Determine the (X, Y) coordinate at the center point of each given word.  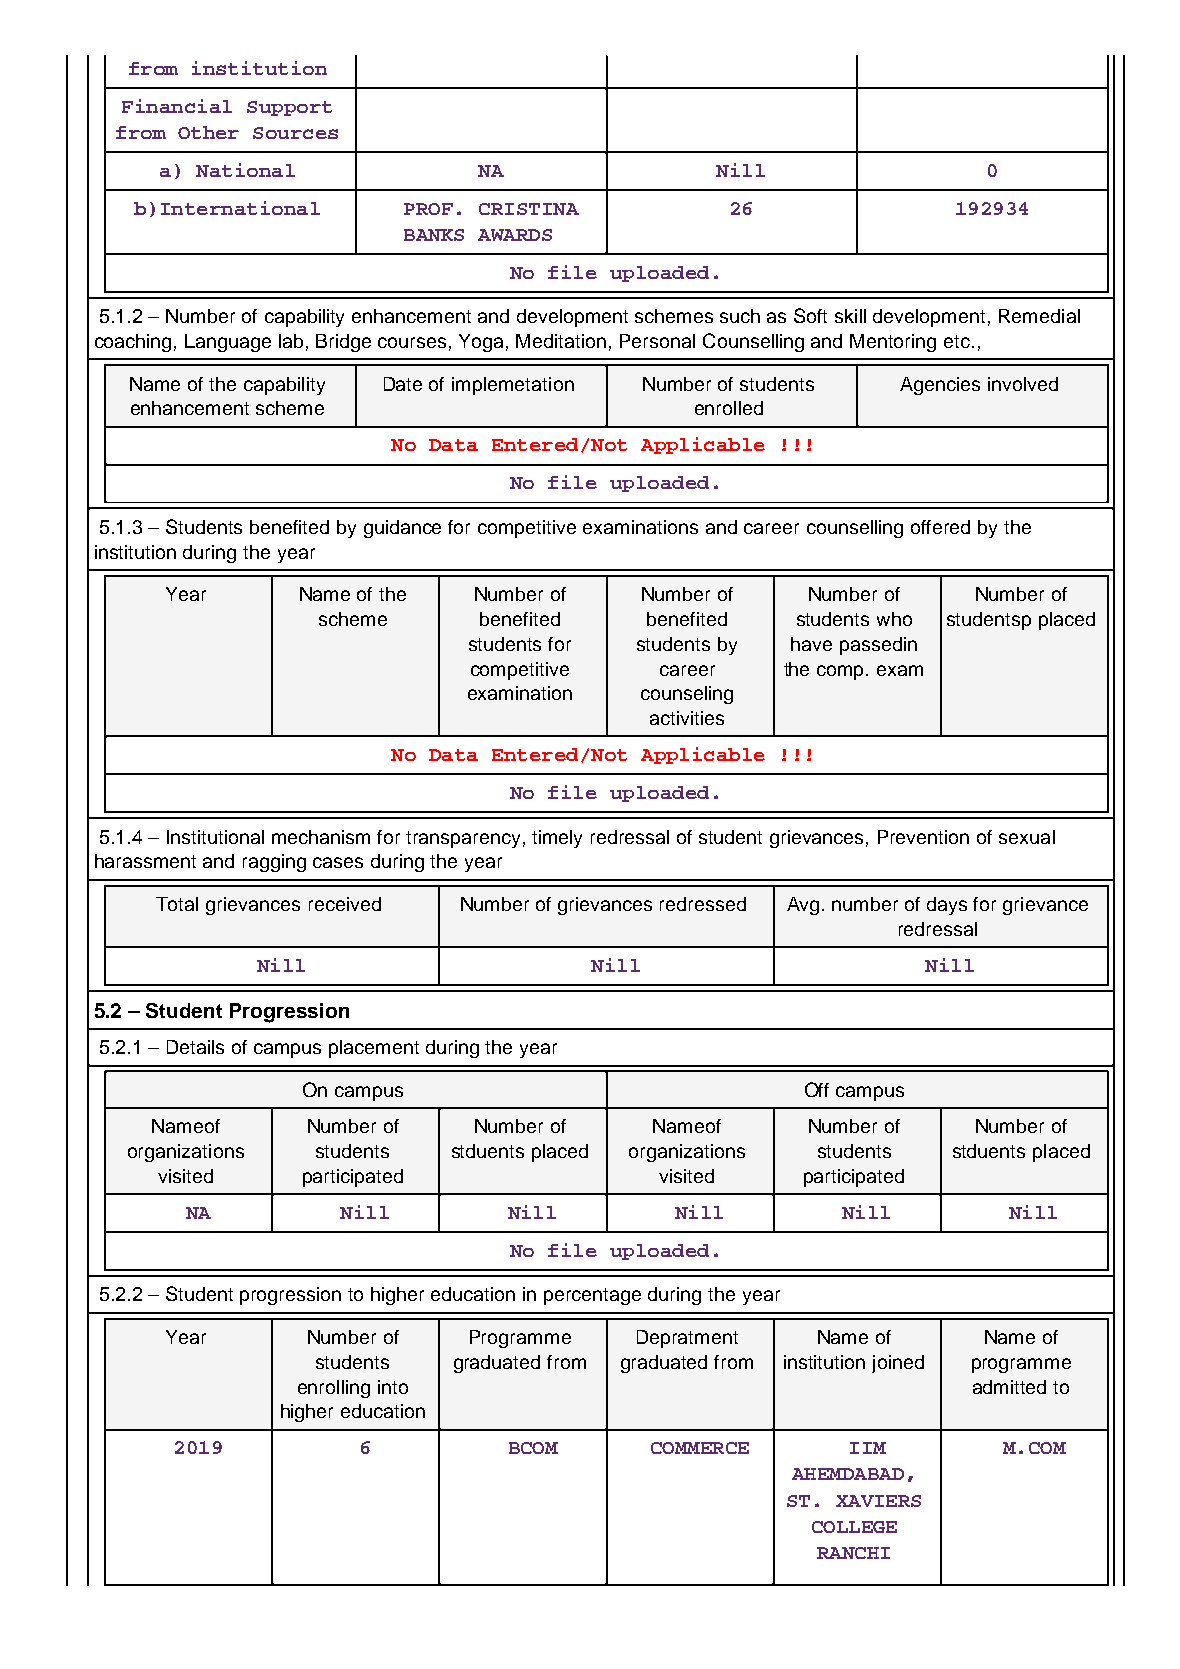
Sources (295, 133)
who (894, 619)
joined (898, 1364)
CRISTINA (529, 209)
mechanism (321, 837)
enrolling (334, 1389)
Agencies (940, 386)
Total (177, 904)
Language (228, 343)
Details (195, 1047)
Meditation (561, 341)
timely (557, 839)
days (947, 906)
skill (850, 316)
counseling (687, 695)
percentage (592, 1296)
